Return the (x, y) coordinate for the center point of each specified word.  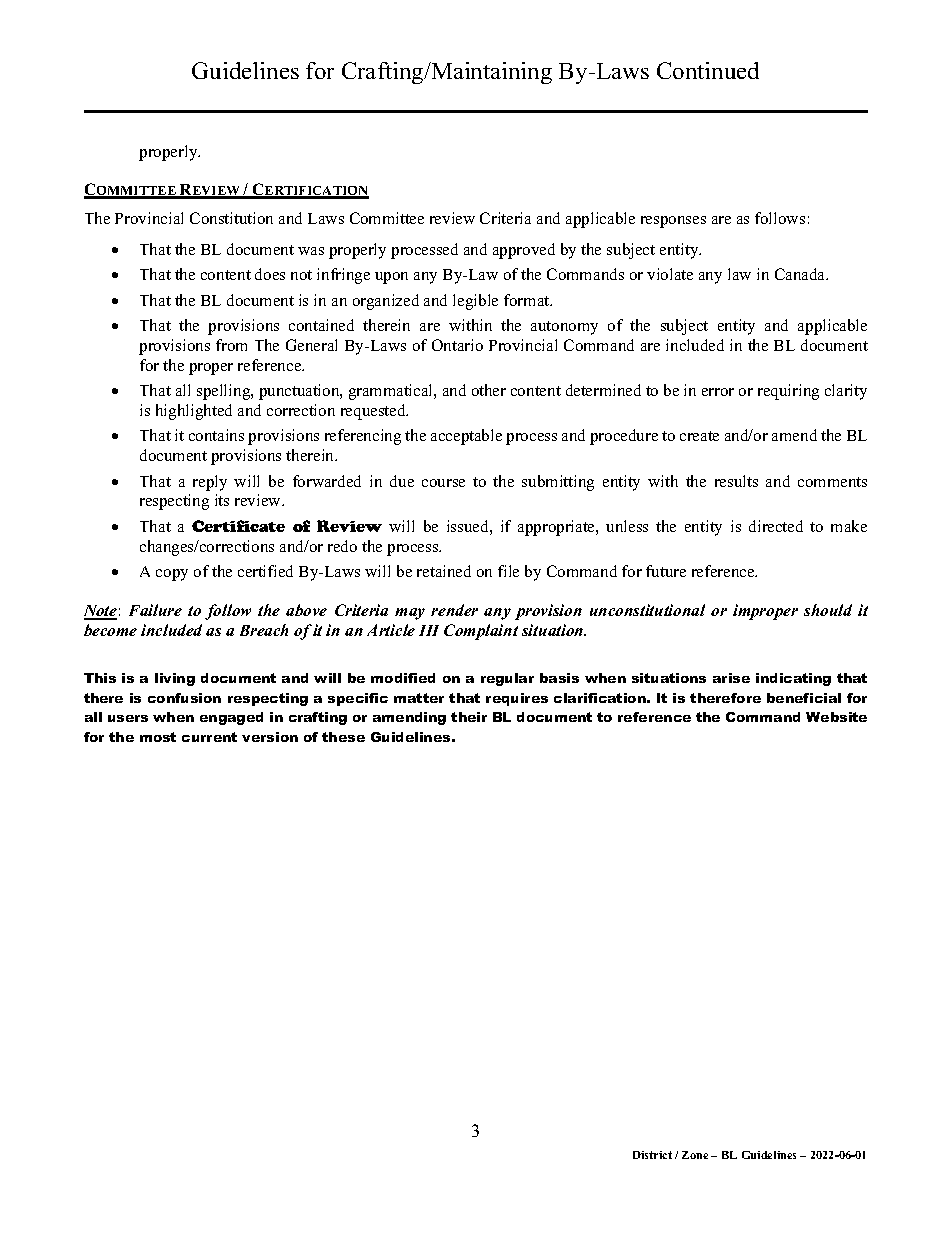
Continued (708, 70)
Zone (695, 1155)
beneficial (804, 698)
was (311, 251)
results (736, 481)
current (209, 737)
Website (836, 717)
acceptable (466, 437)
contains (216, 435)
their (469, 717)
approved (524, 251)
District (652, 1155)
